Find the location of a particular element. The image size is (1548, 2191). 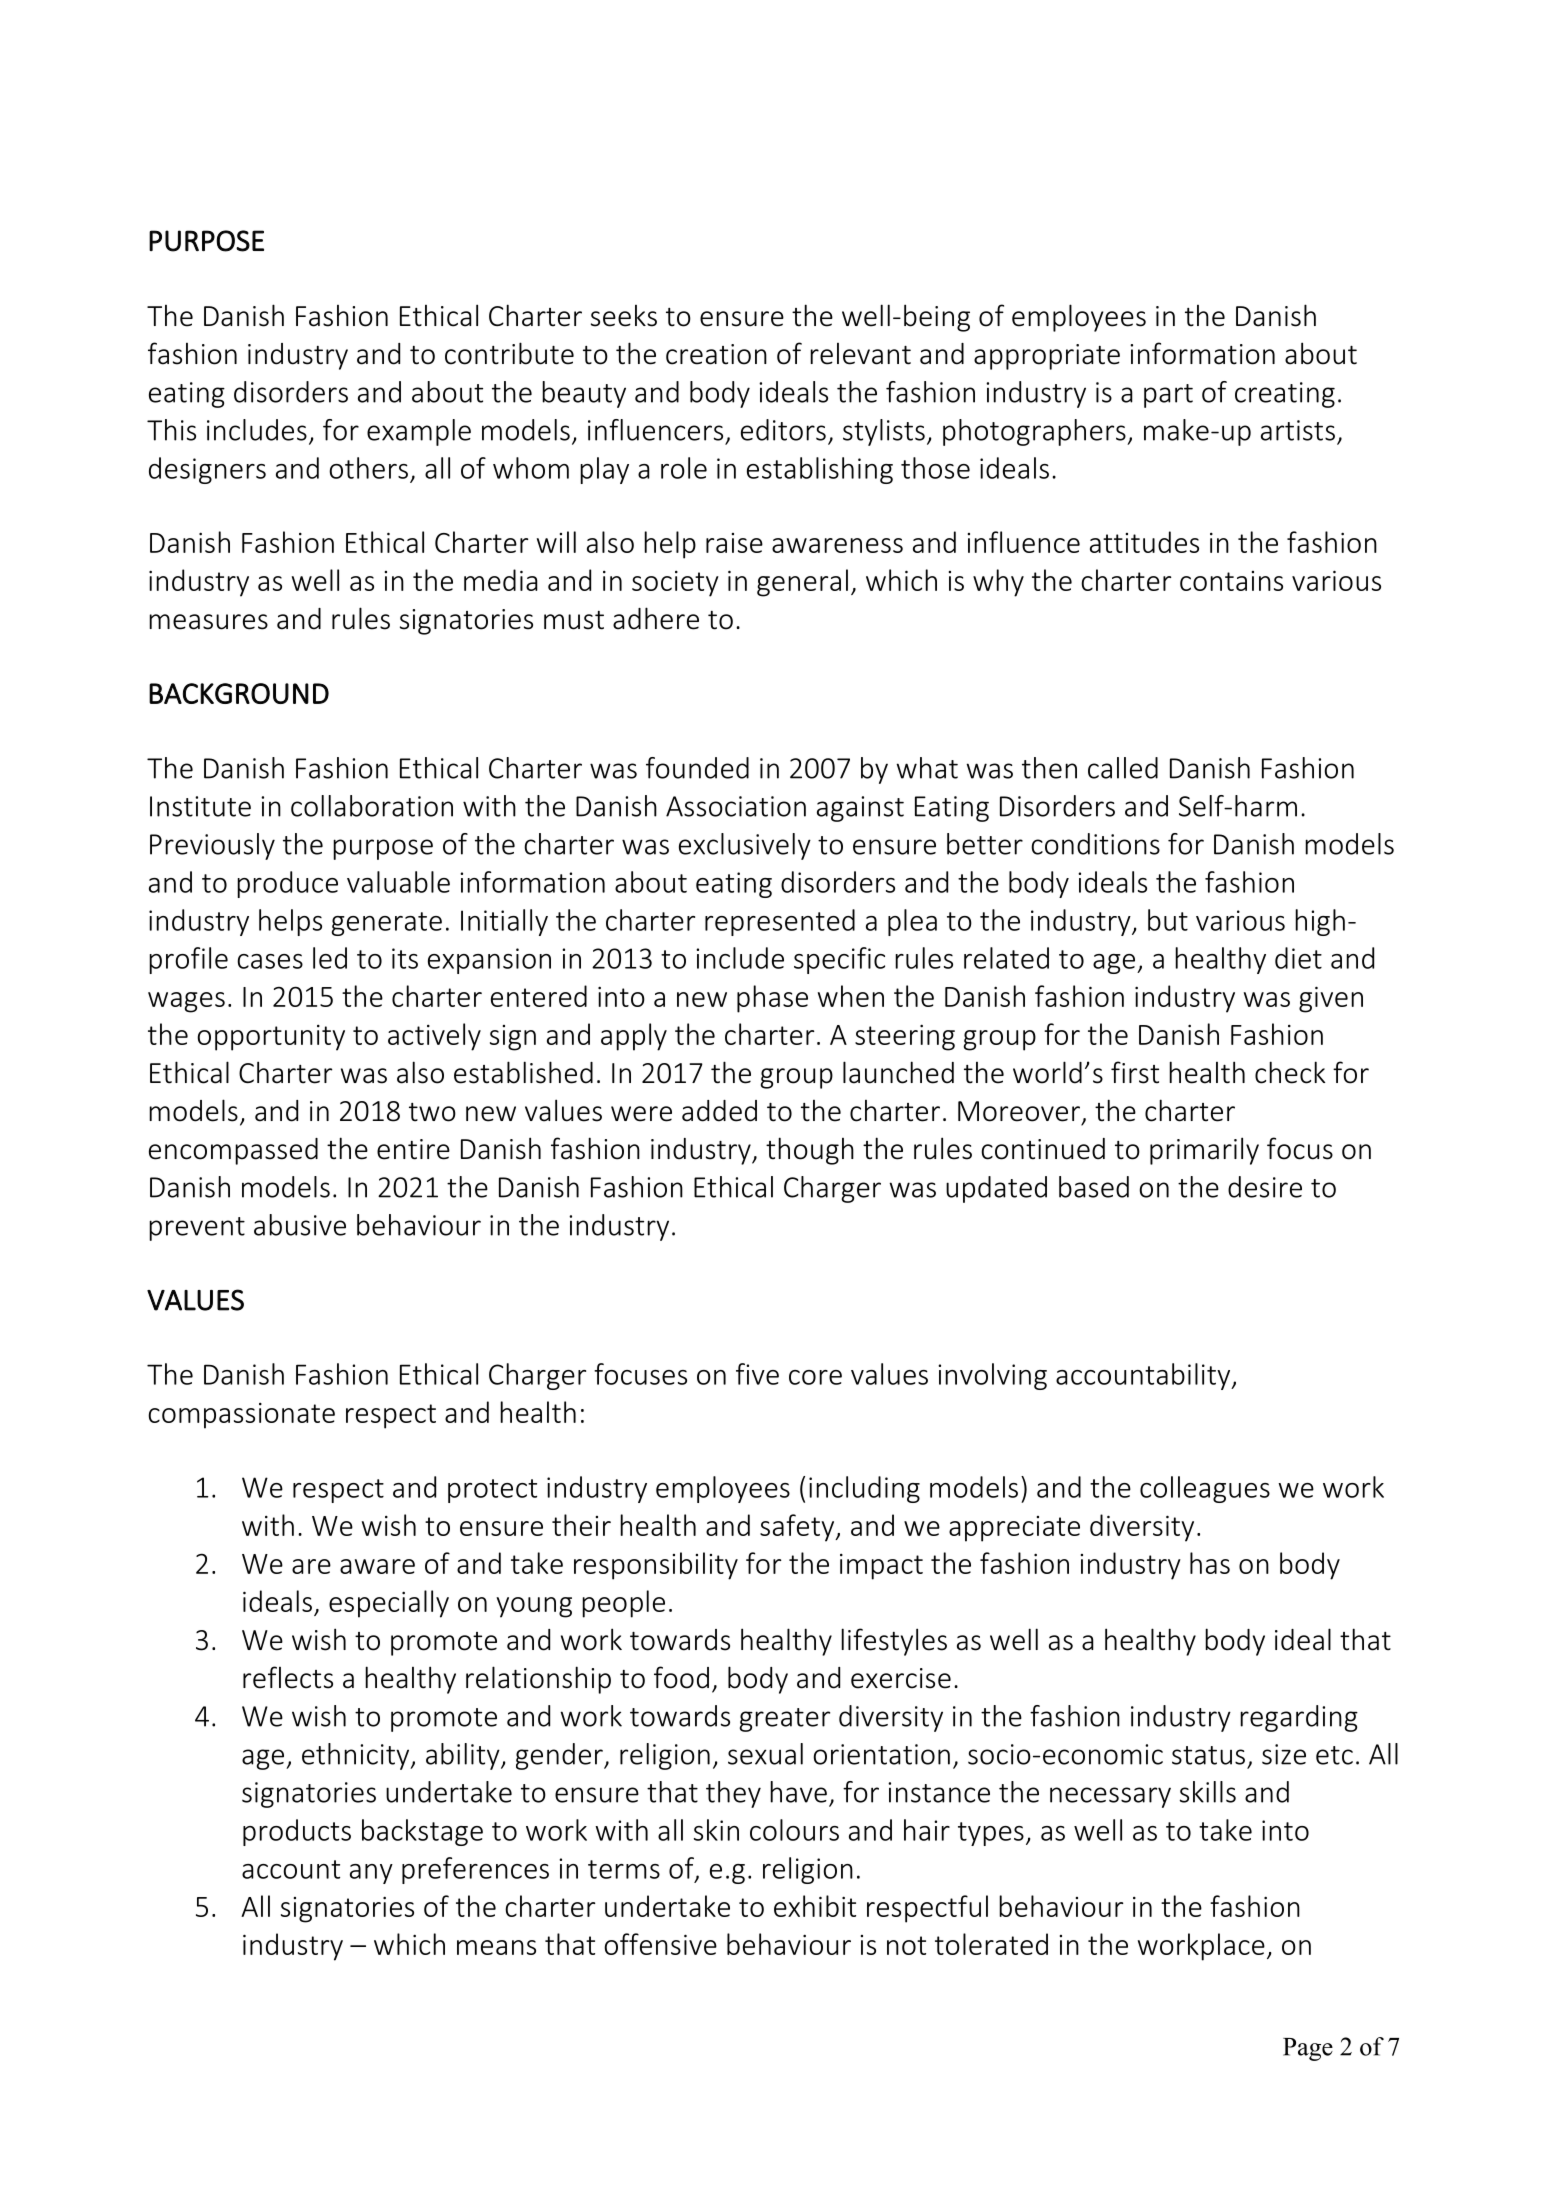

Association is located at coordinates (736, 806).
